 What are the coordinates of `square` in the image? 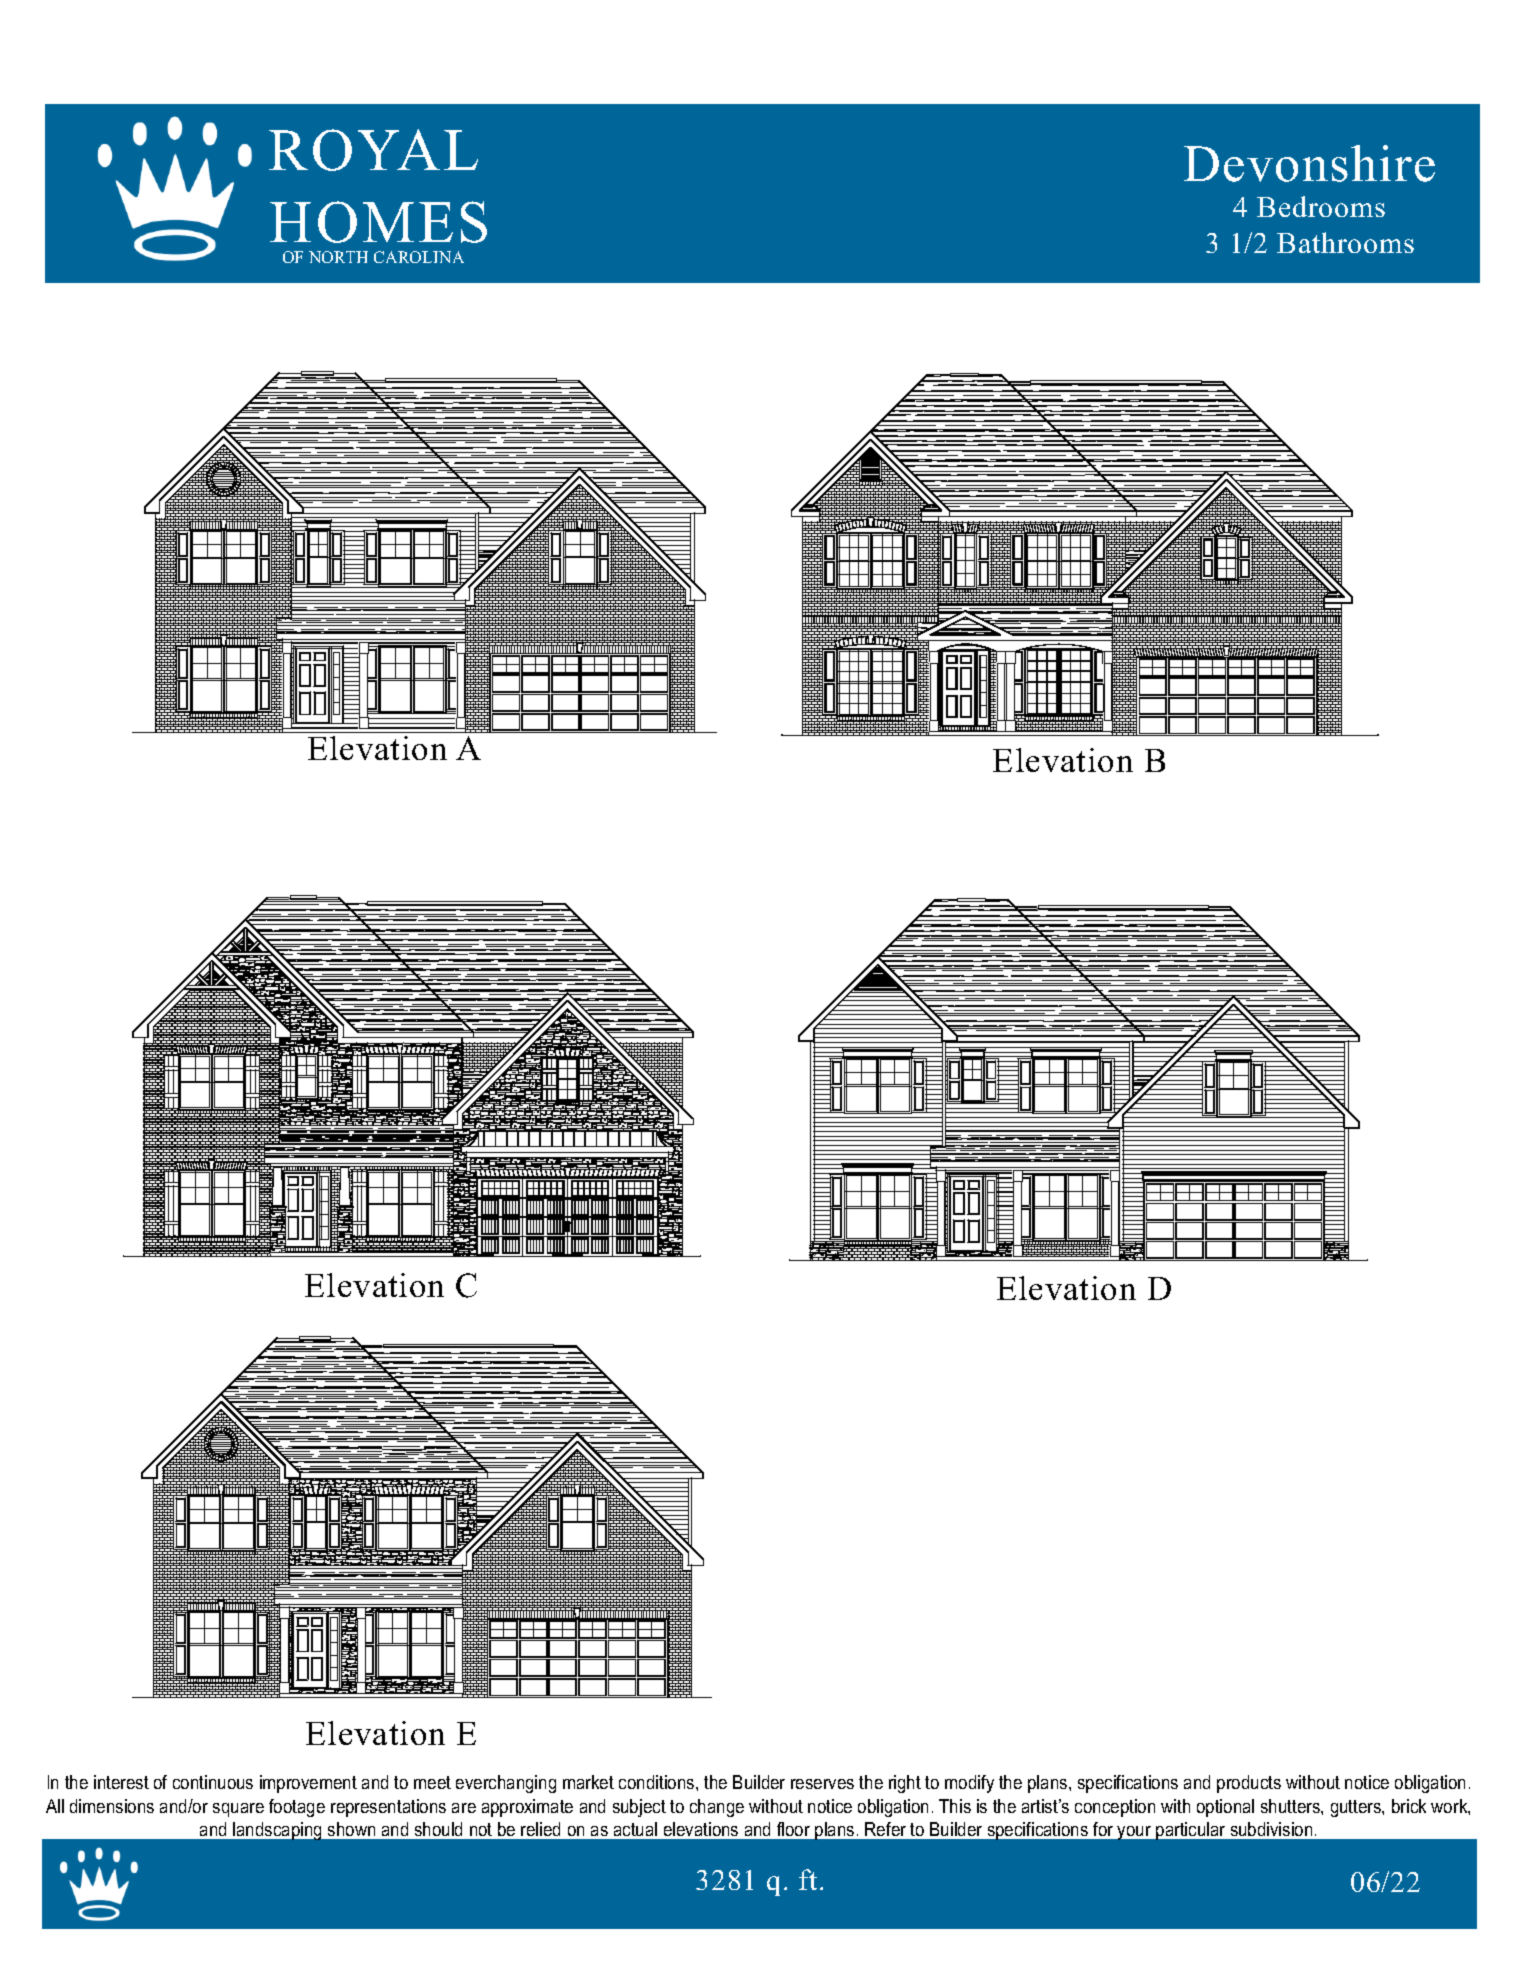 It's located at (238, 1810).
